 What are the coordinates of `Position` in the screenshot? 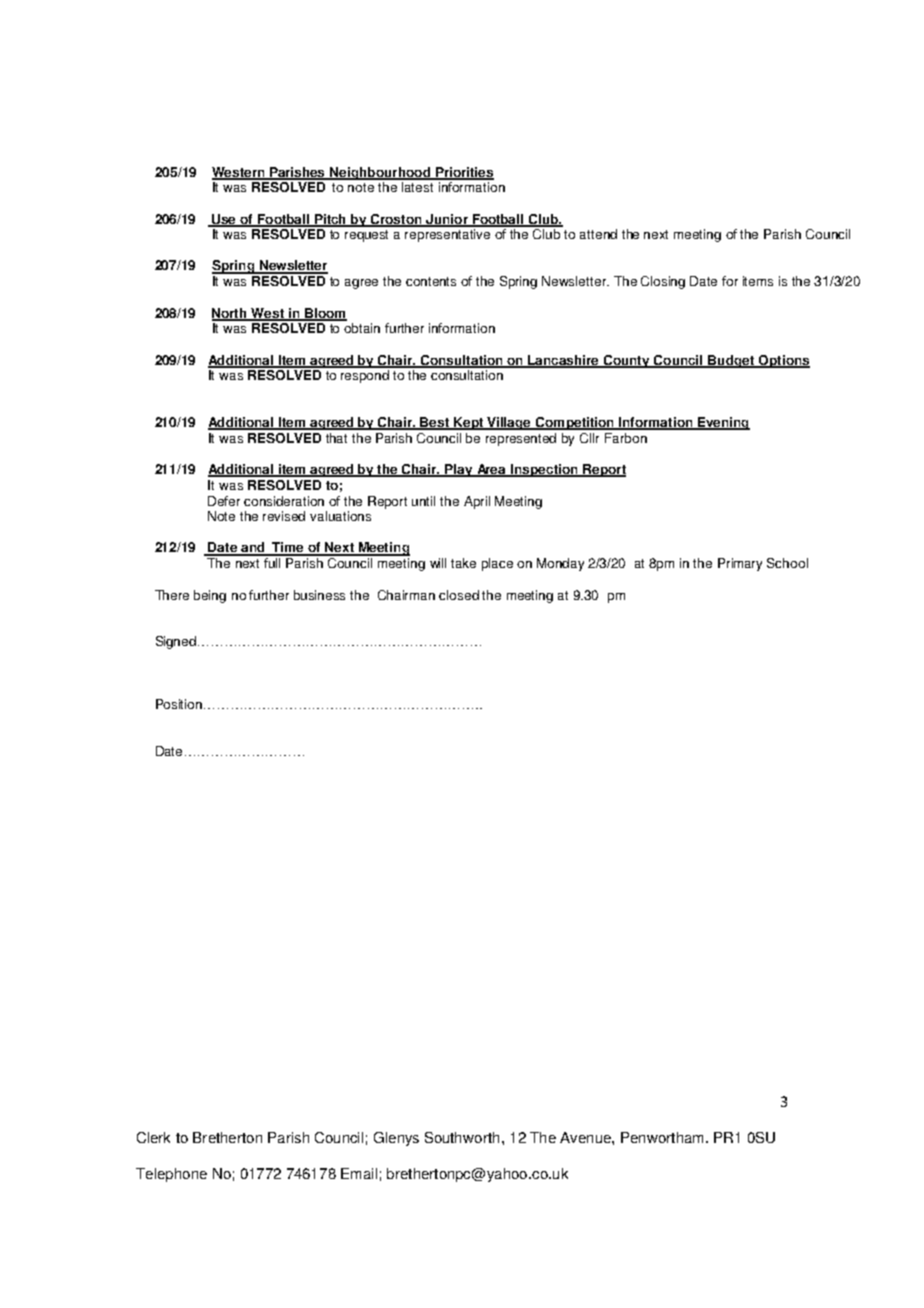 It's located at (180, 704).
